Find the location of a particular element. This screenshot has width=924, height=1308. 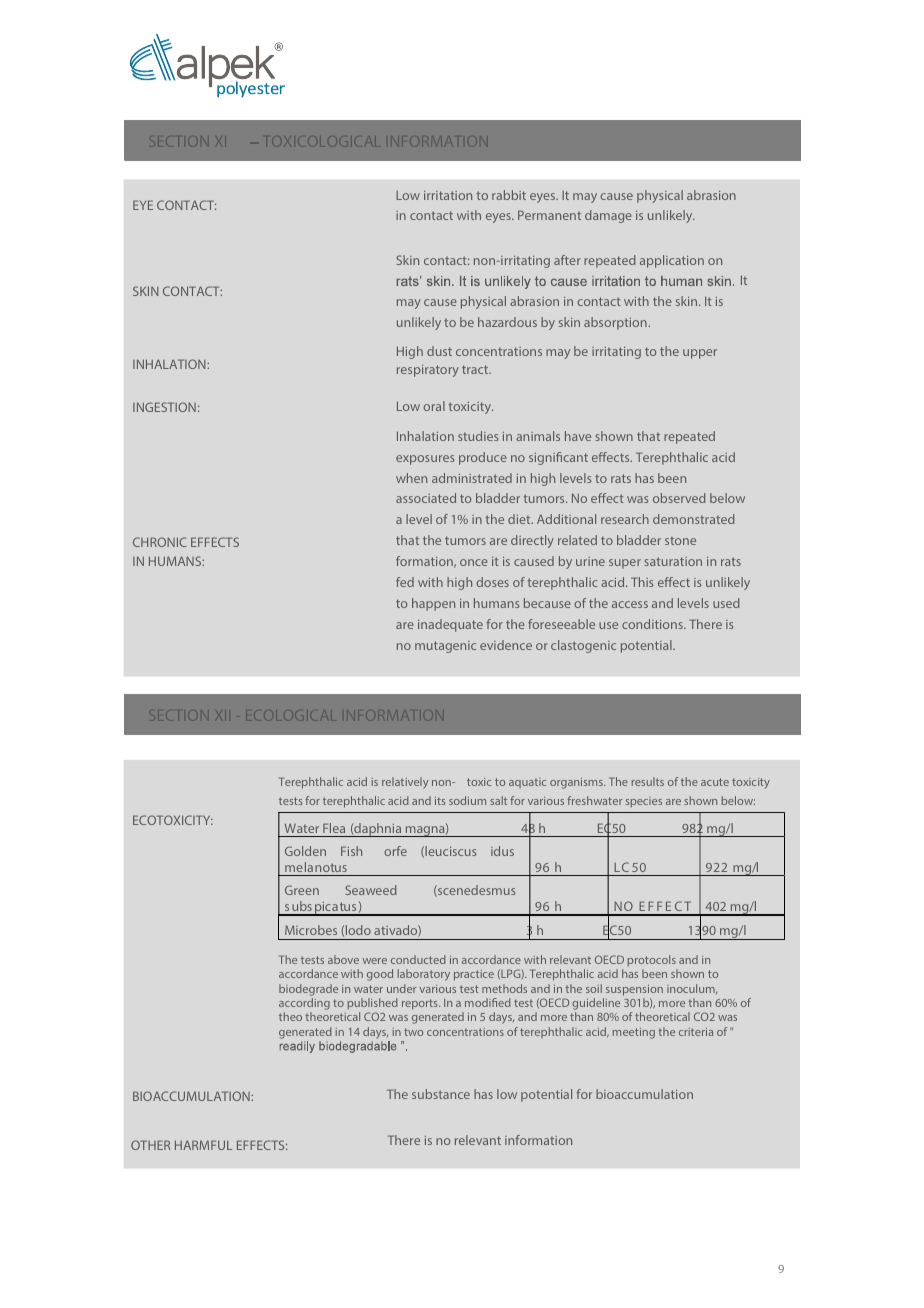

relatively is located at coordinates (405, 783).
